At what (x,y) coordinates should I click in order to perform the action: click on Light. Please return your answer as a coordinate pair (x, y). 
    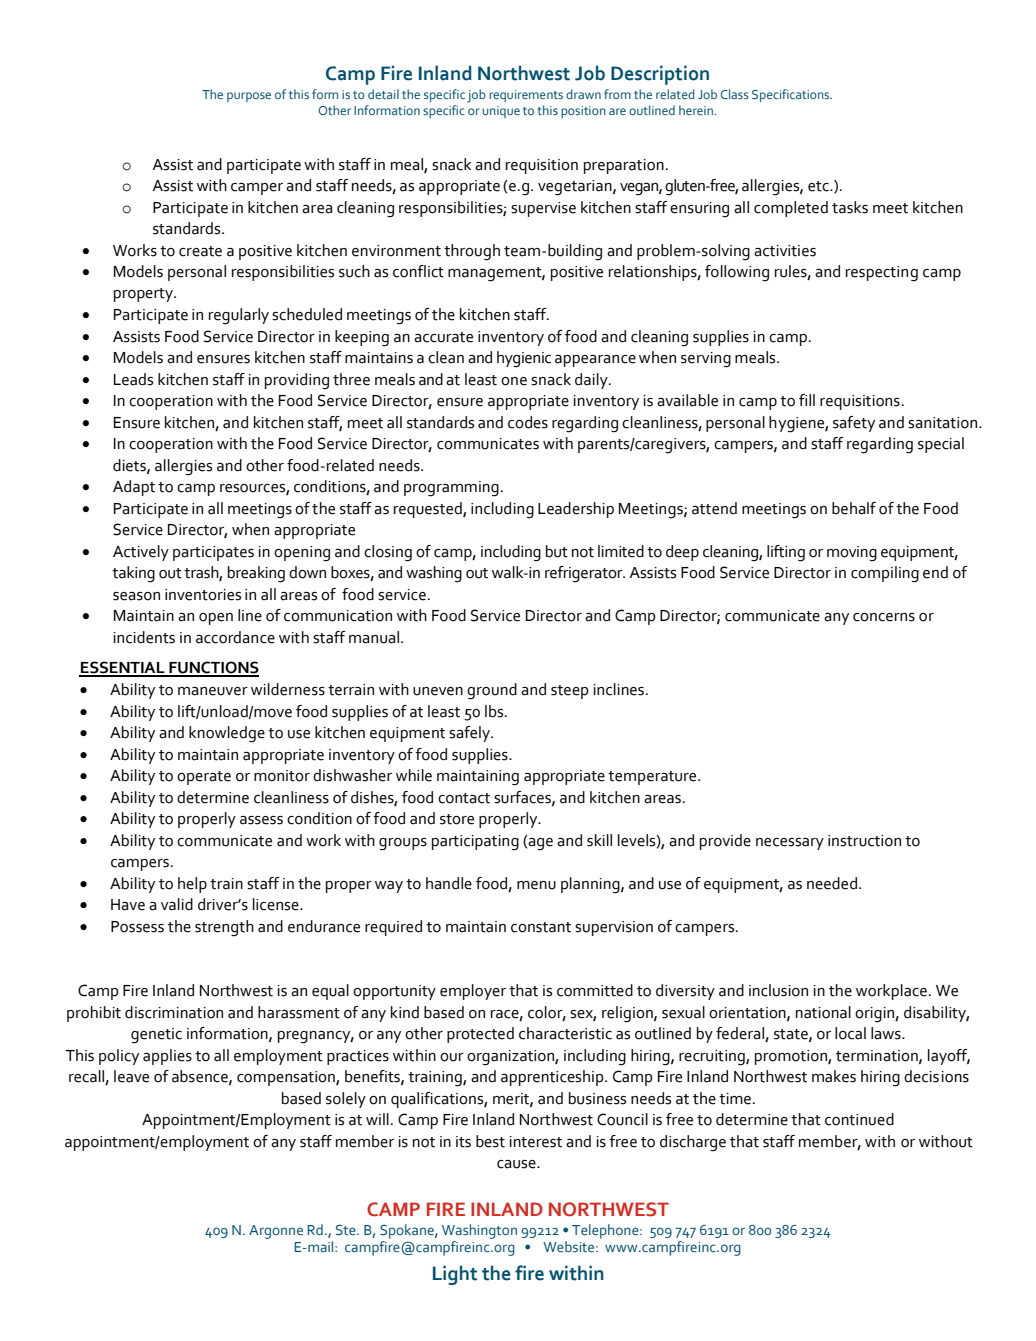
    Looking at the image, I should click on (455, 1275).
